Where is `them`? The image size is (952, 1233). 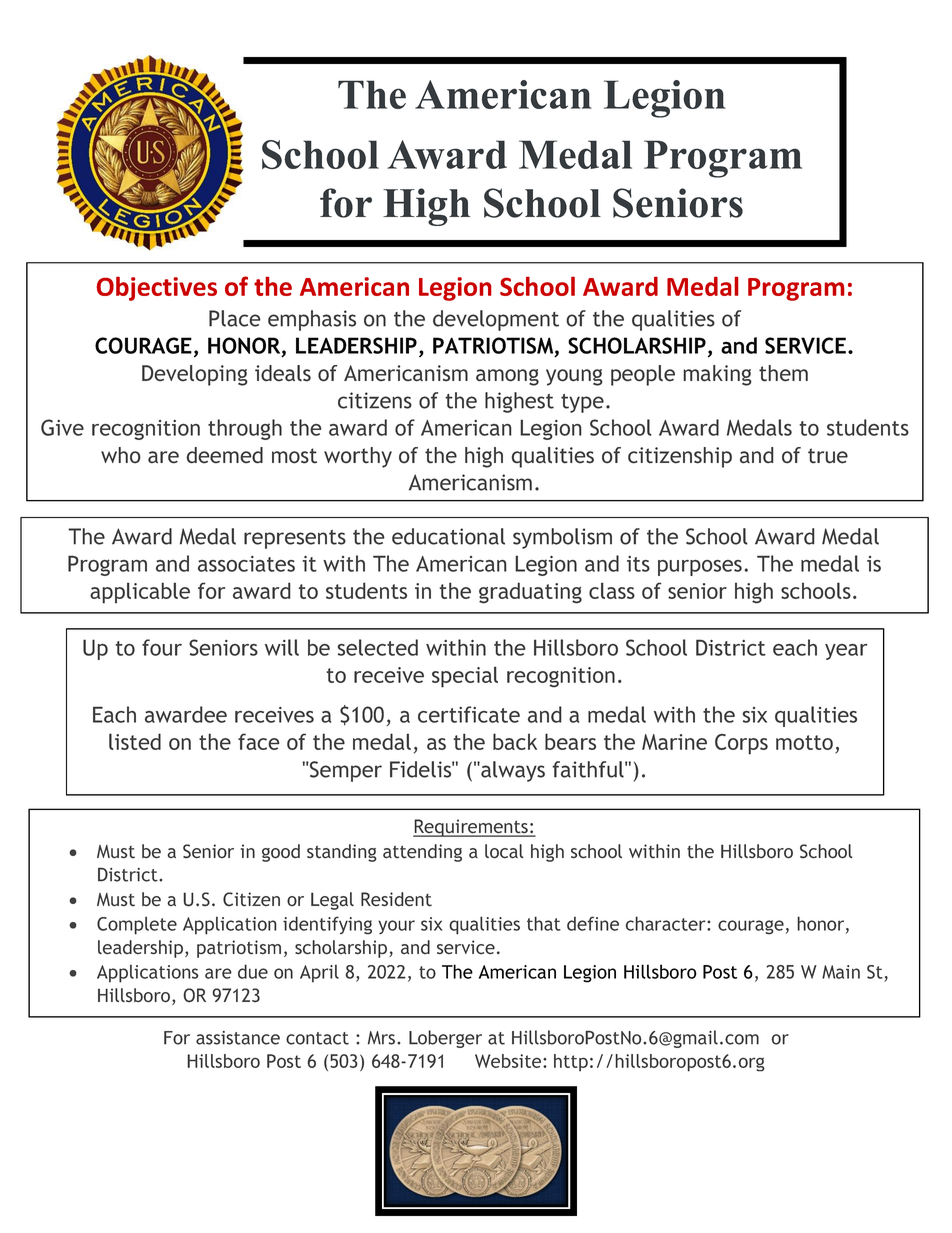 them is located at coordinates (783, 373).
